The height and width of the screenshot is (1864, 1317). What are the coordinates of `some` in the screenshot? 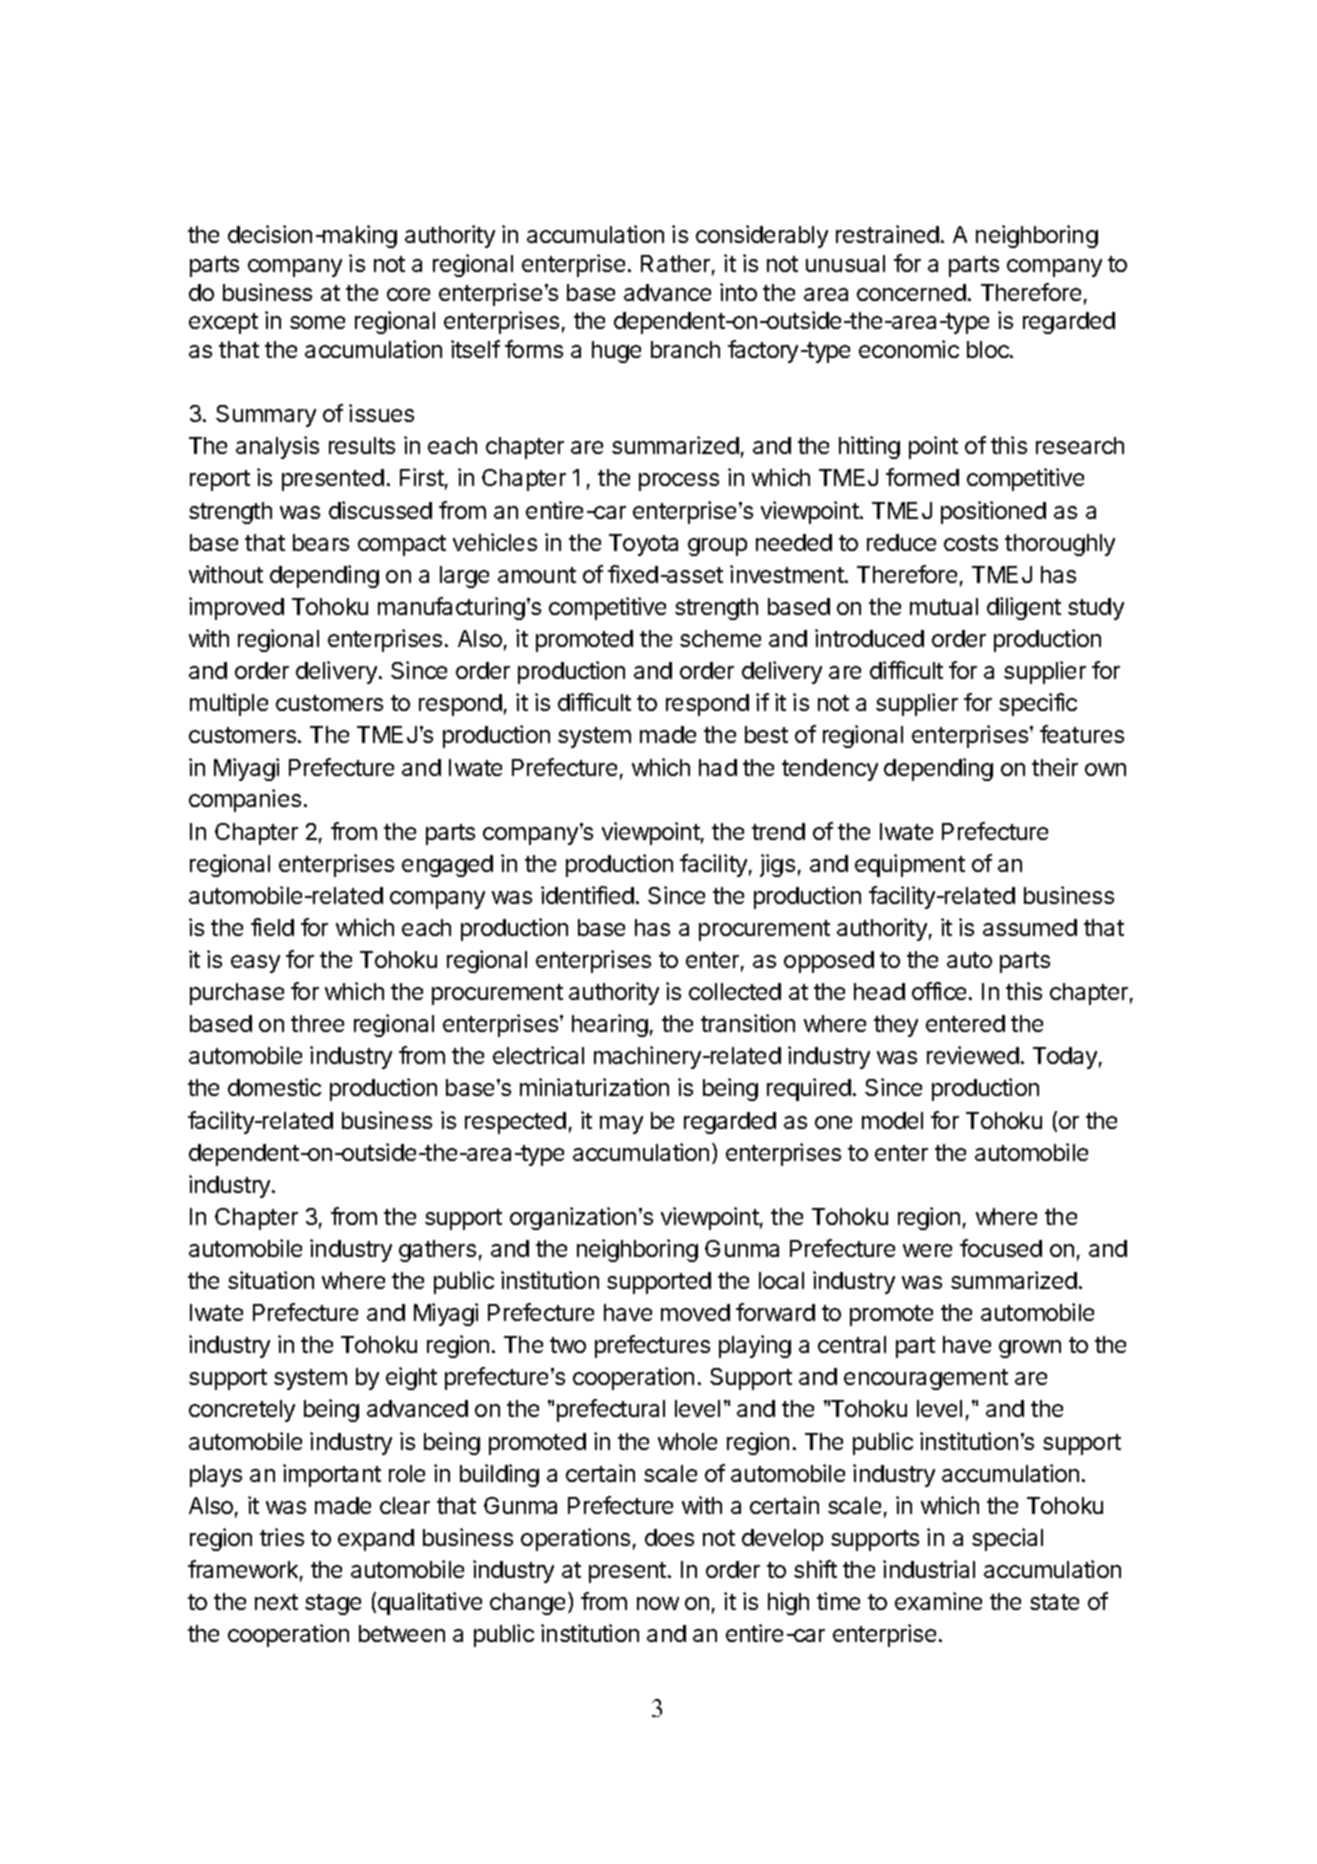 It's located at (317, 322).
